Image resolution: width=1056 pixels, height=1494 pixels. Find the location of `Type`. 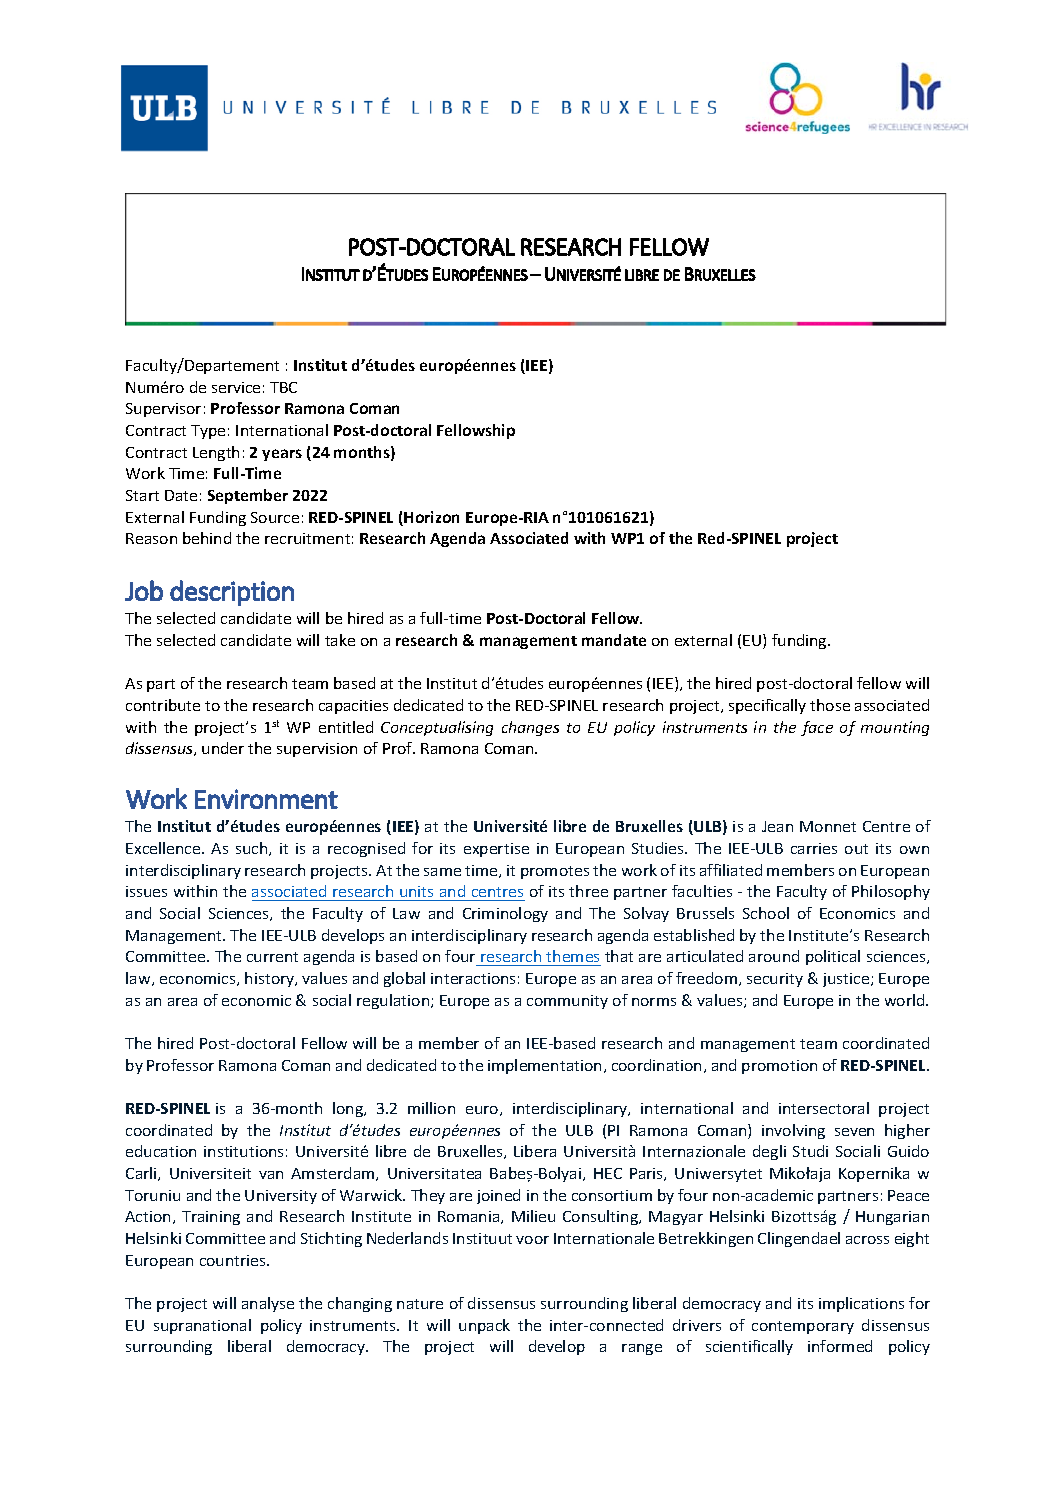

Type is located at coordinates (208, 432).
